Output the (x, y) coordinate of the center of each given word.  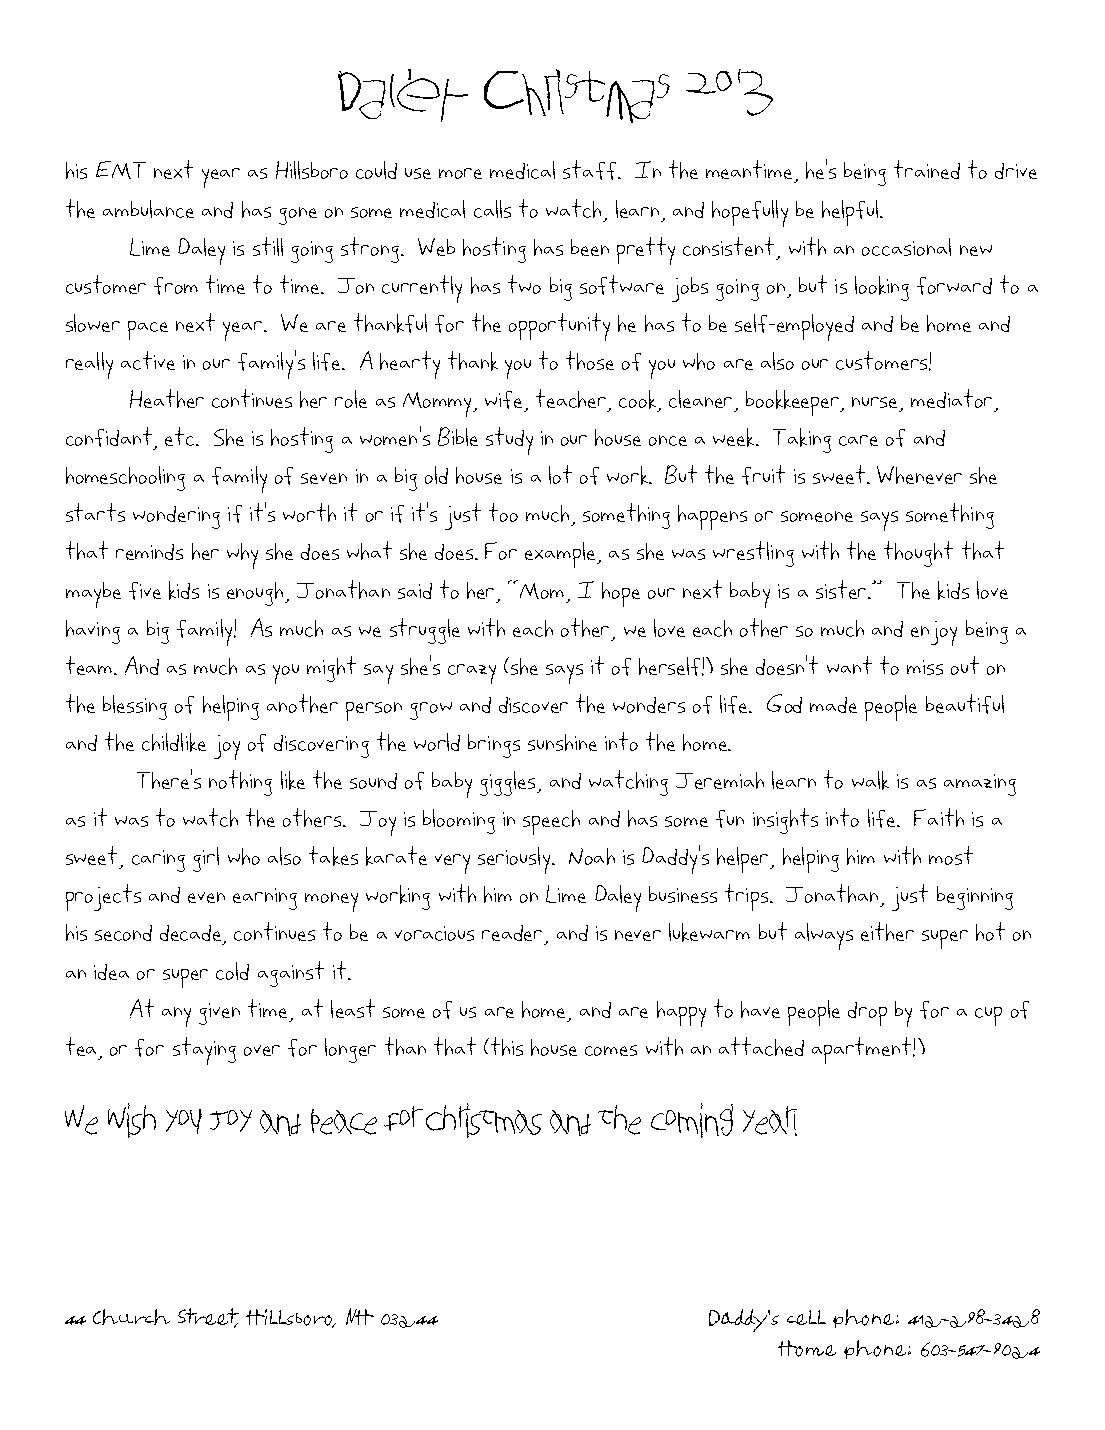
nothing (240, 783)
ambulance (148, 209)
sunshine (562, 742)
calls (492, 209)
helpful (851, 213)
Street (208, 1318)
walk (870, 780)
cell (806, 1317)
